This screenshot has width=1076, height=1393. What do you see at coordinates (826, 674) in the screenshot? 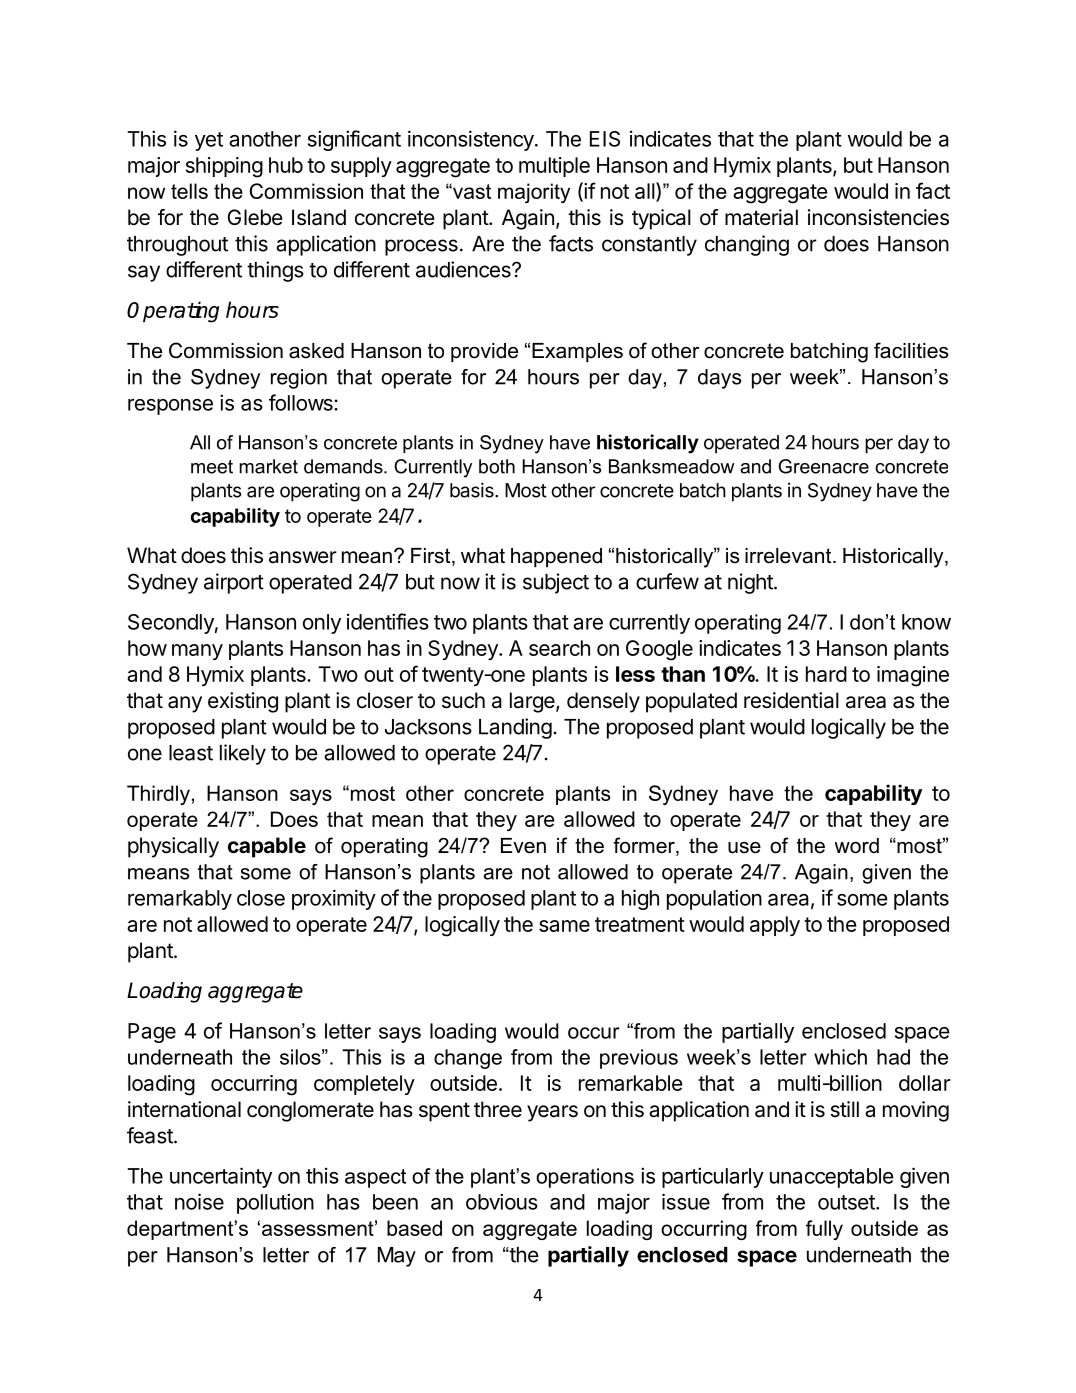
I see `hard` at bounding box center [826, 674].
